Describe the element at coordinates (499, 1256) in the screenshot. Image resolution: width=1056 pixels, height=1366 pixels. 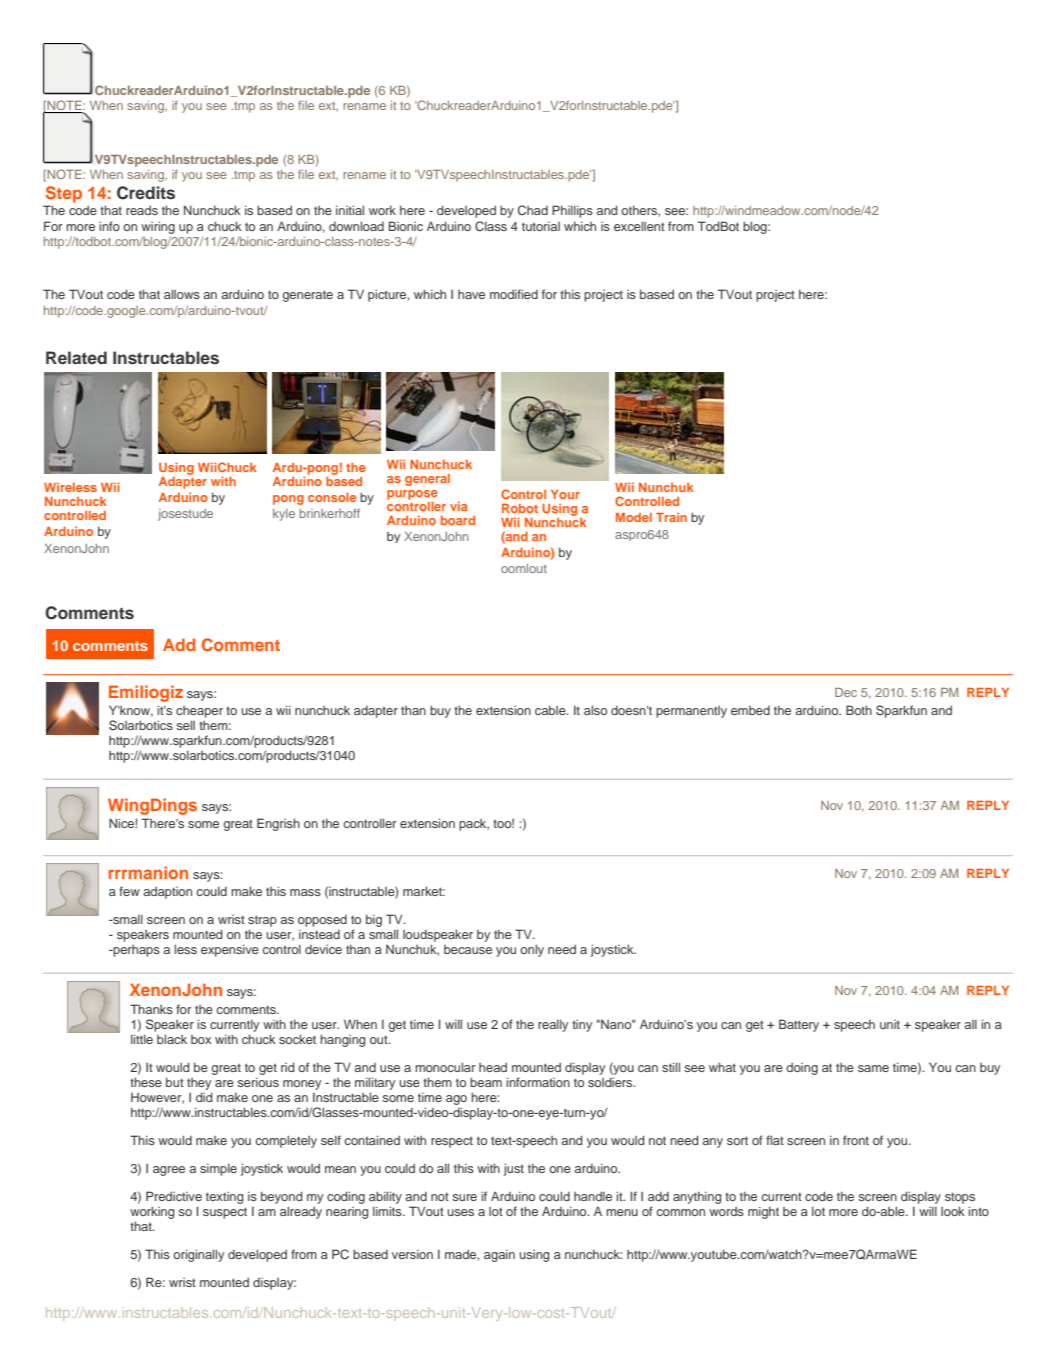
I see `again` at that location.
